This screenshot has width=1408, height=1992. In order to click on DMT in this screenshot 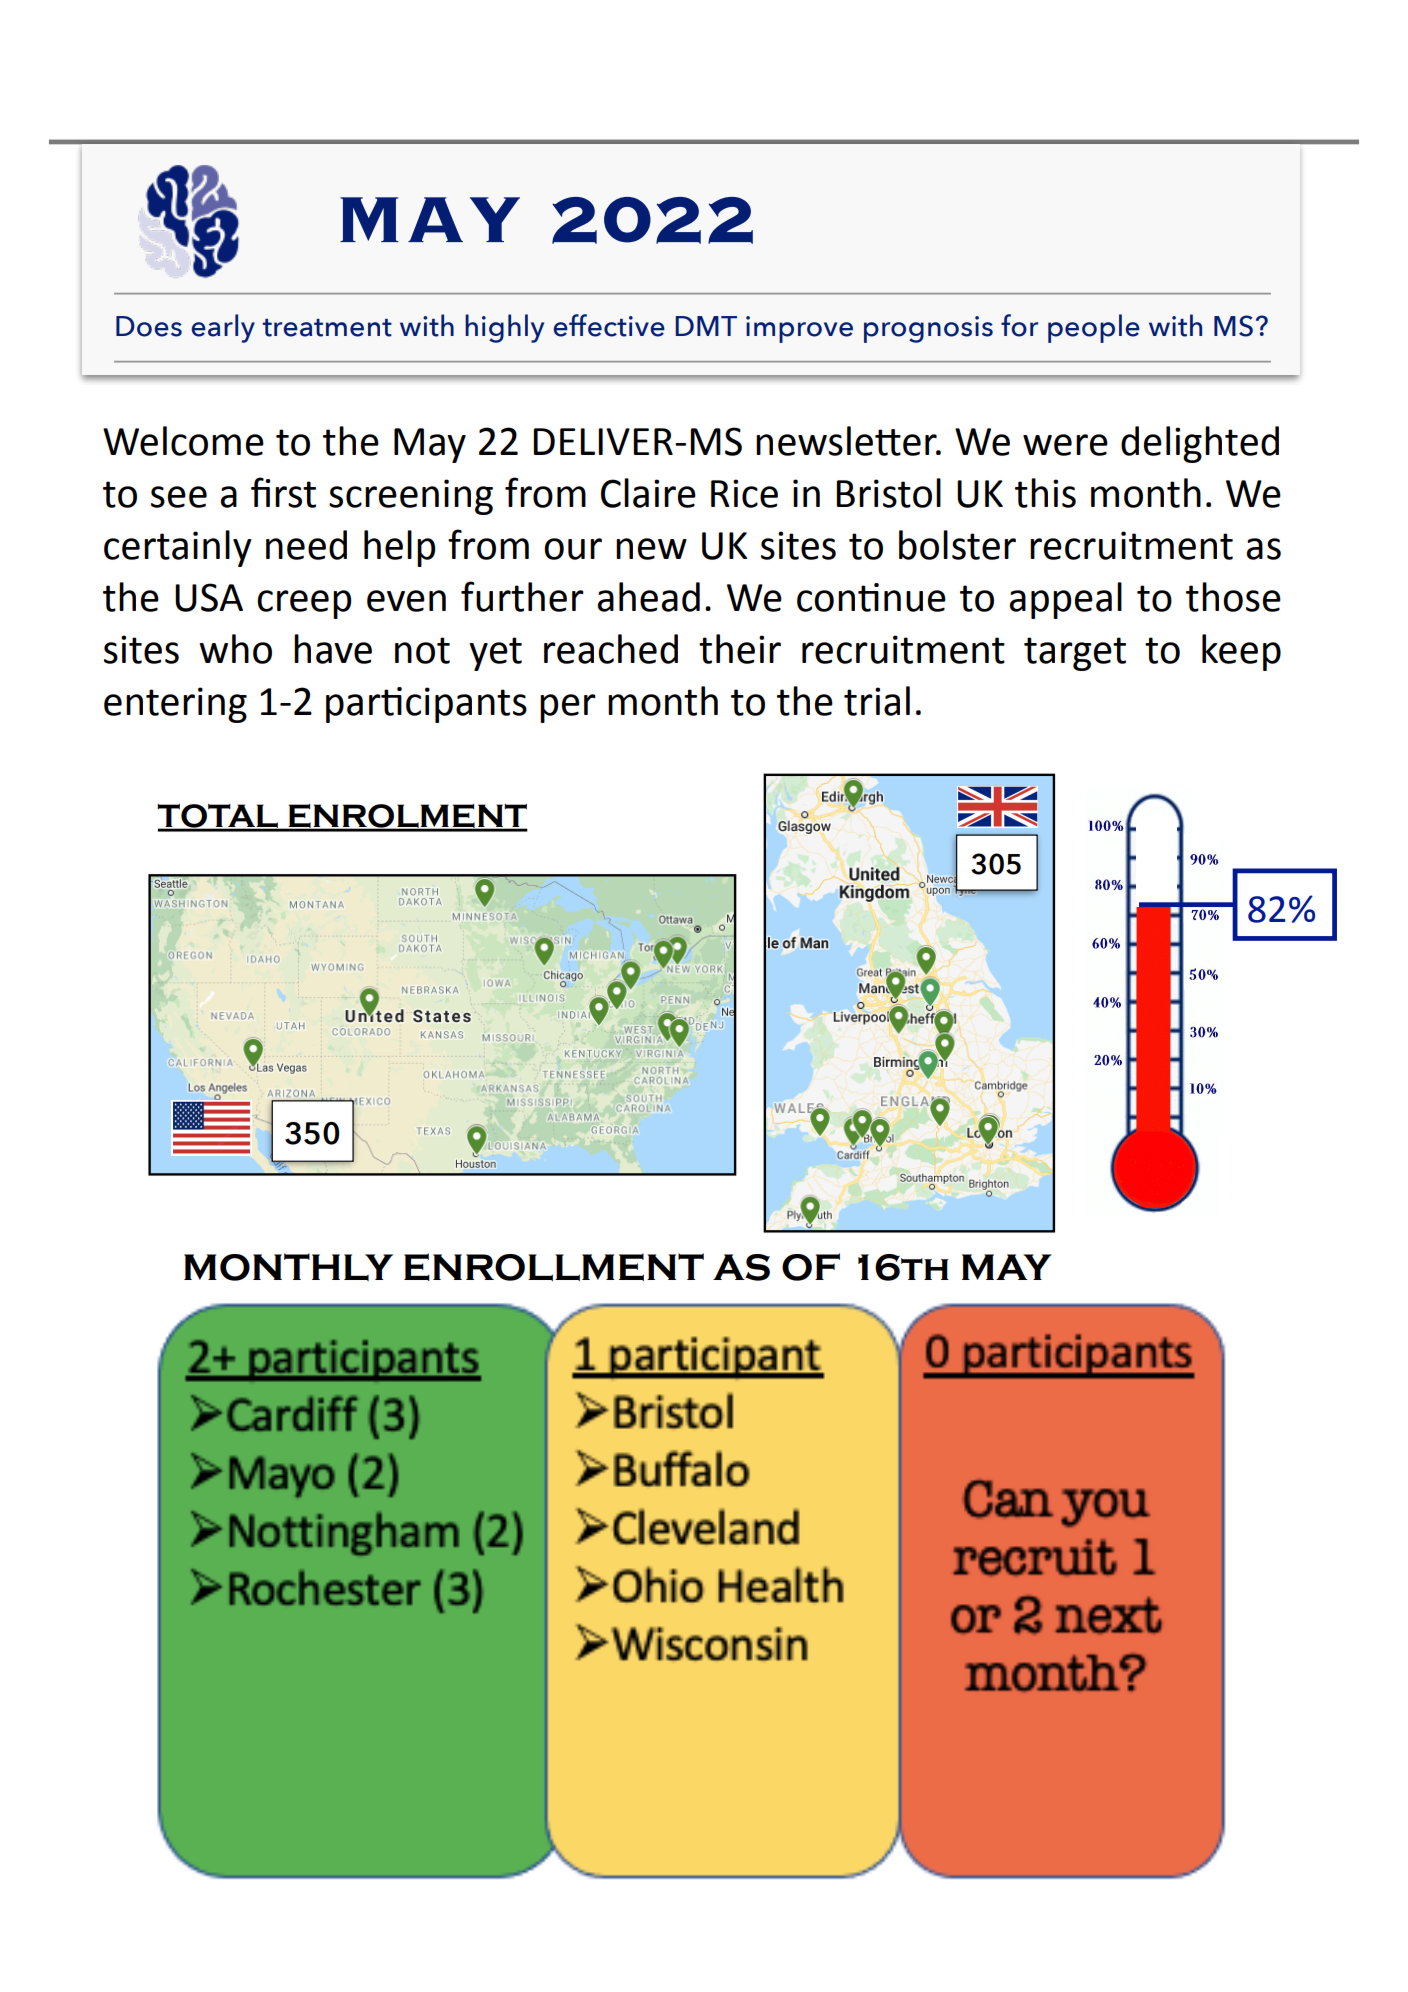, I will do `click(706, 326)`.
